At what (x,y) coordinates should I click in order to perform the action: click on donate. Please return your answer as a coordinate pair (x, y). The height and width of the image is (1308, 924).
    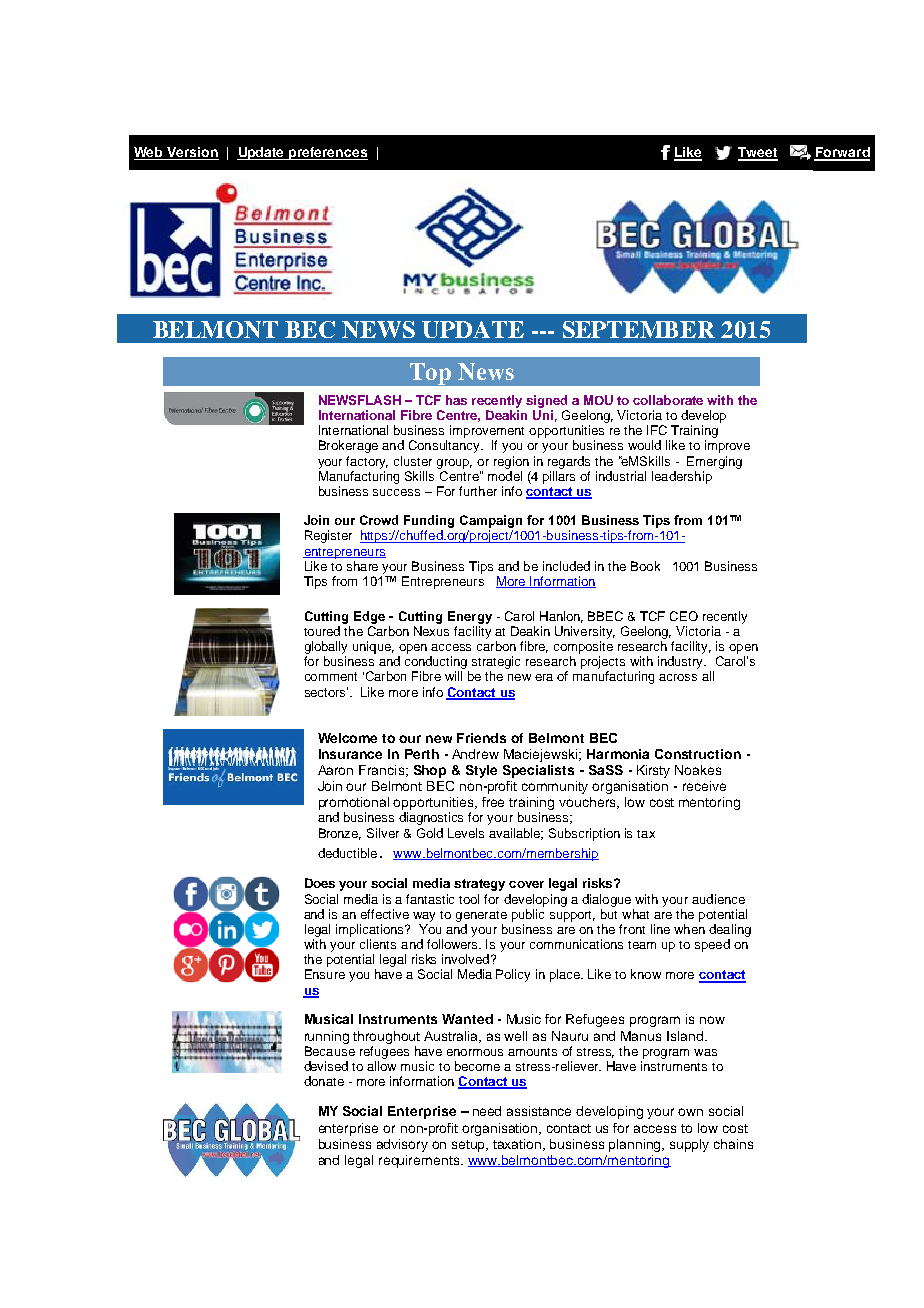
    Looking at the image, I should click on (324, 1081).
